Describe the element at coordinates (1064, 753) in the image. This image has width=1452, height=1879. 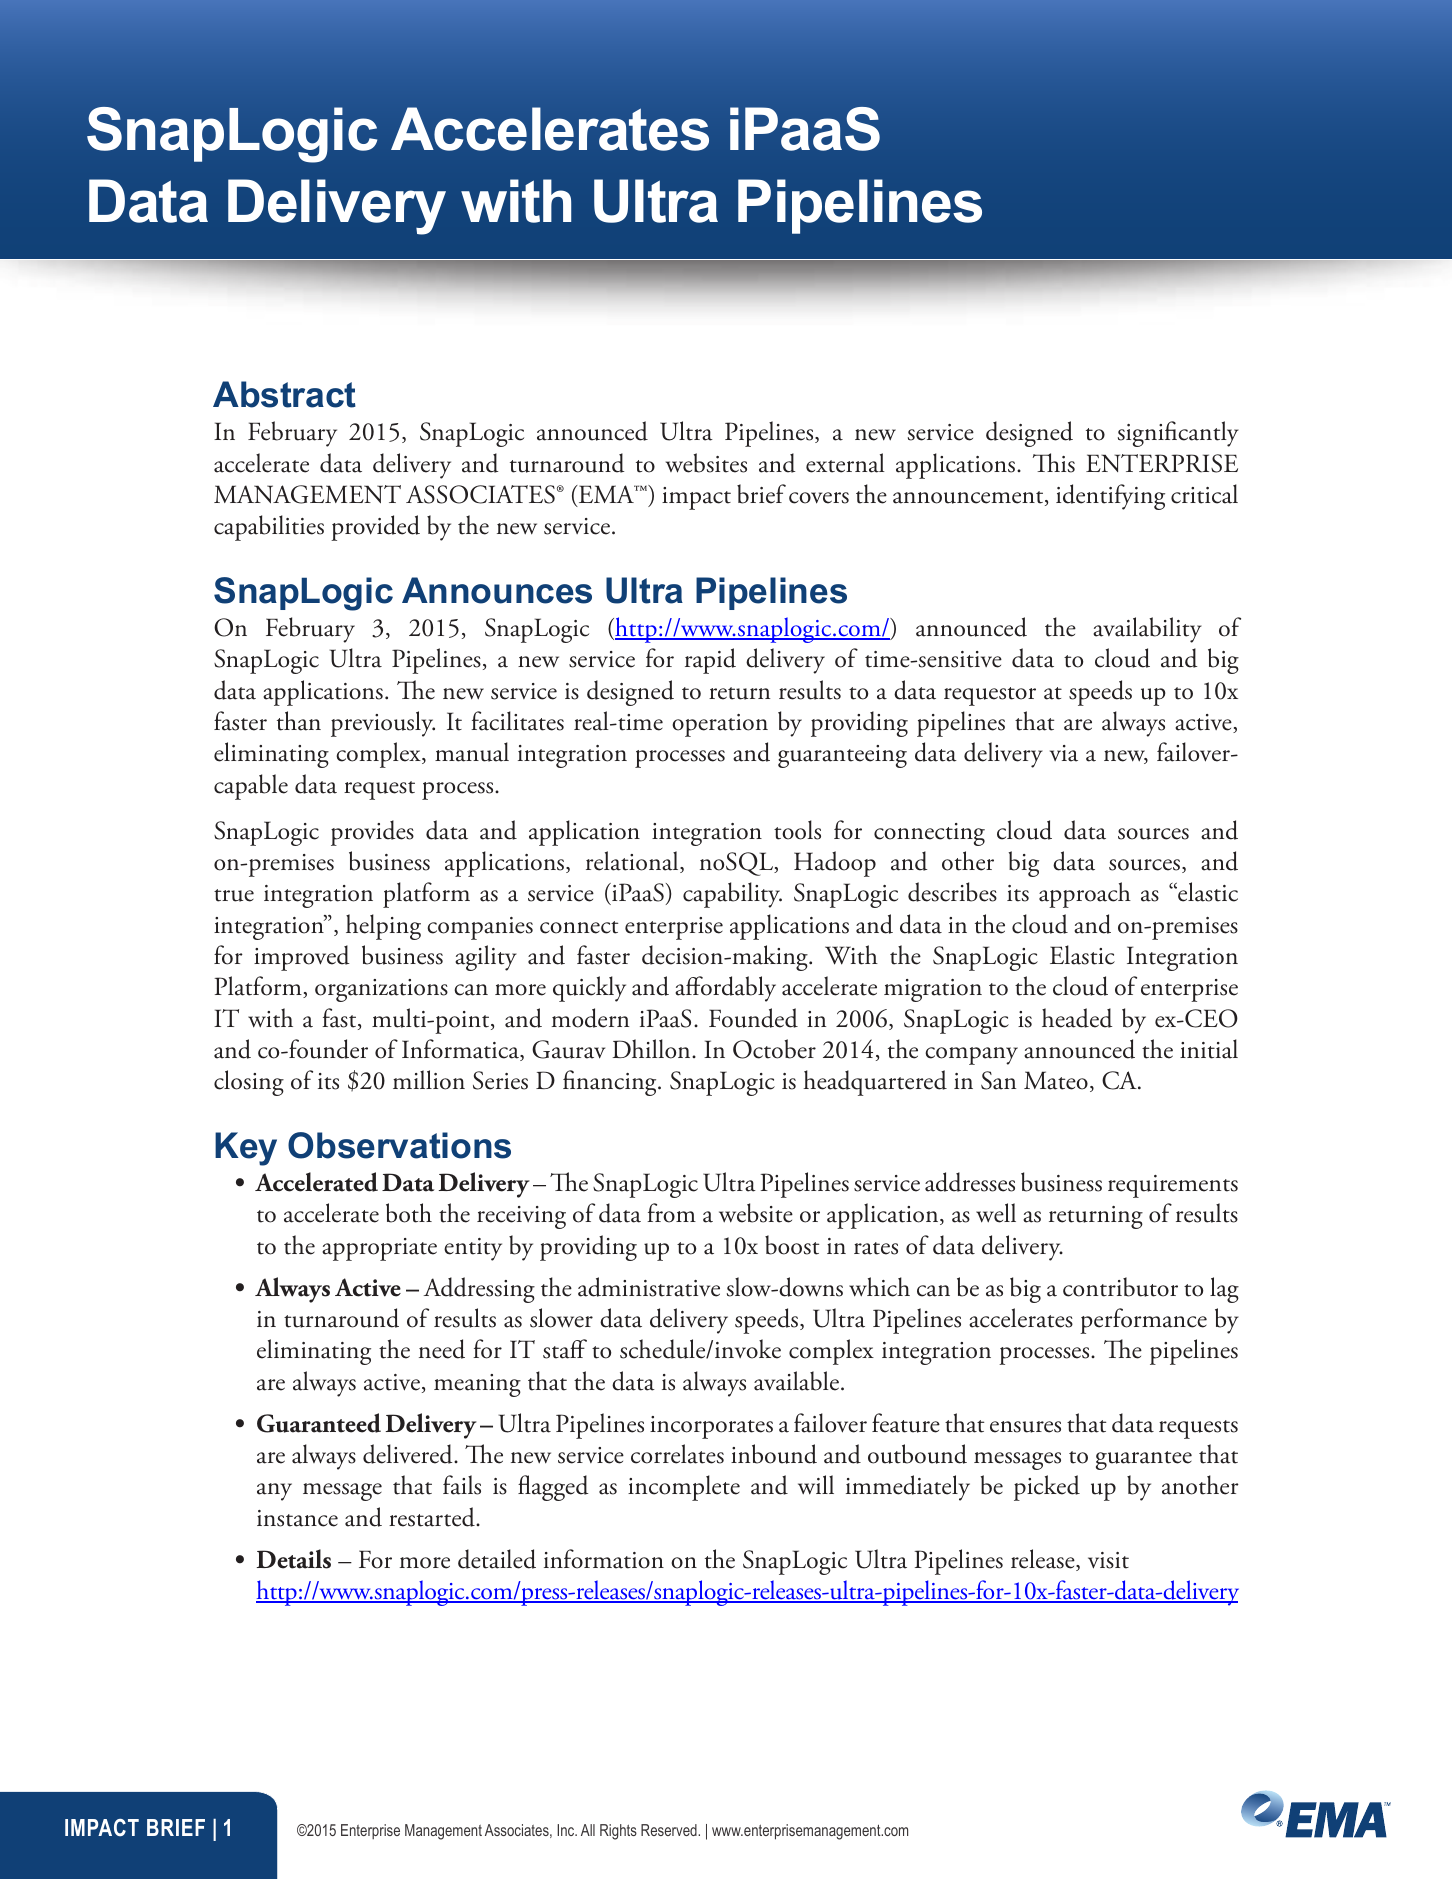
I see `via` at that location.
